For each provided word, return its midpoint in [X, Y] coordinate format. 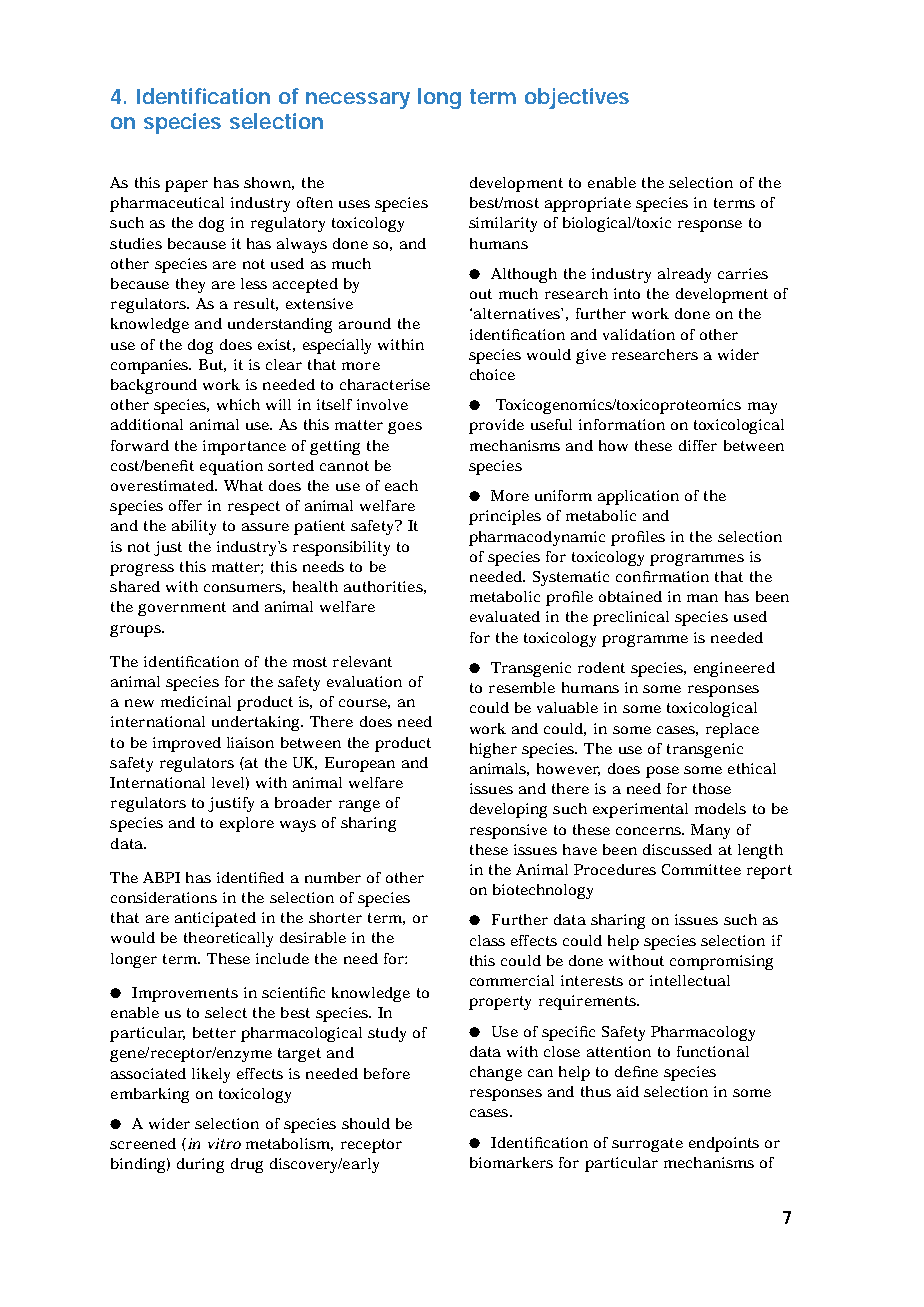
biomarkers [511, 1162]
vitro [224, 1143]
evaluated [505, 616]
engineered [734, 669]
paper [186, 186]
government [182, 609]
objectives [577, 98]
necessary [358, 100]
